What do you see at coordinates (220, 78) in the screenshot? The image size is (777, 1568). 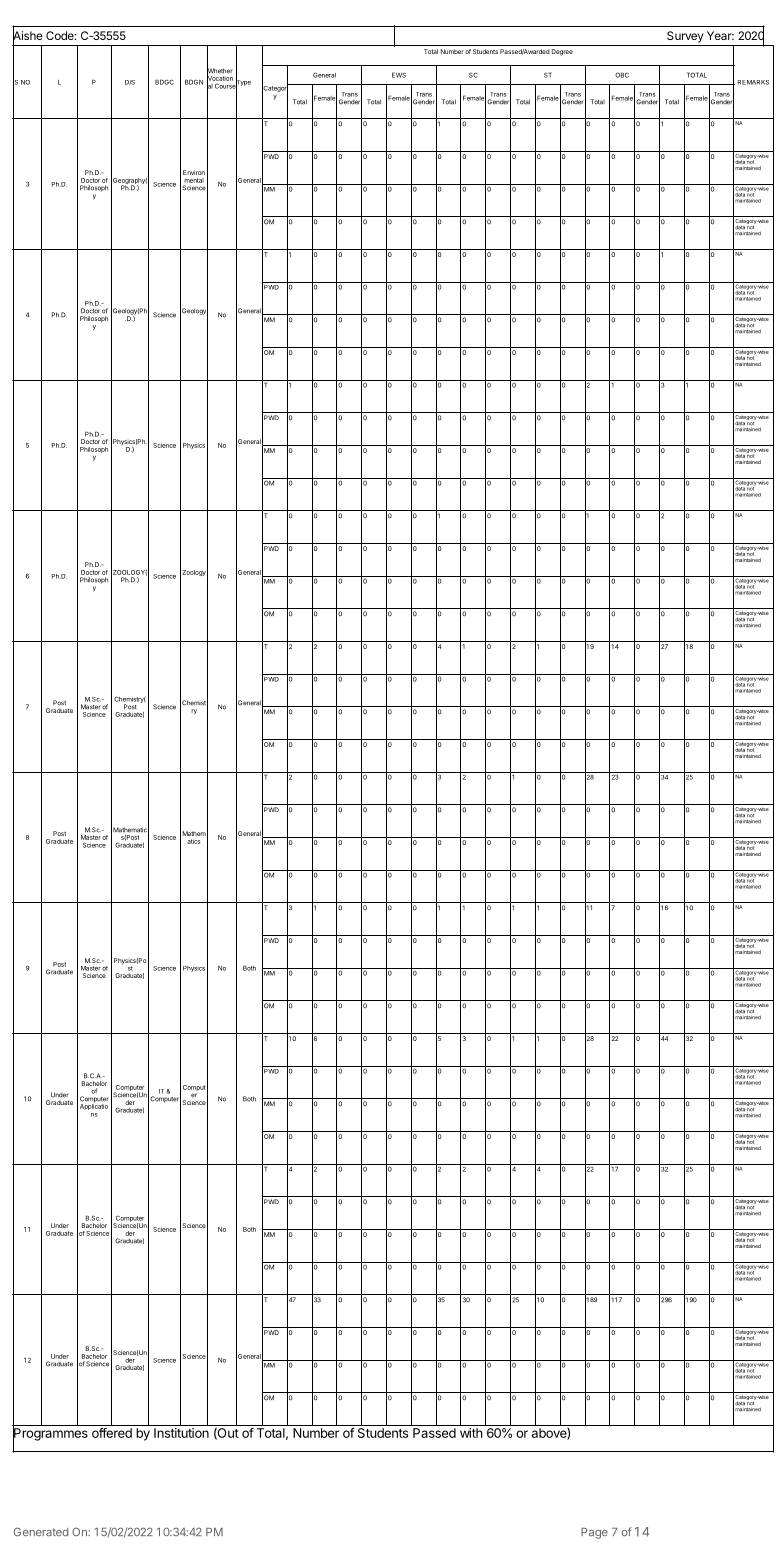 I see `Vocation` at bounding box center [220, 78].
